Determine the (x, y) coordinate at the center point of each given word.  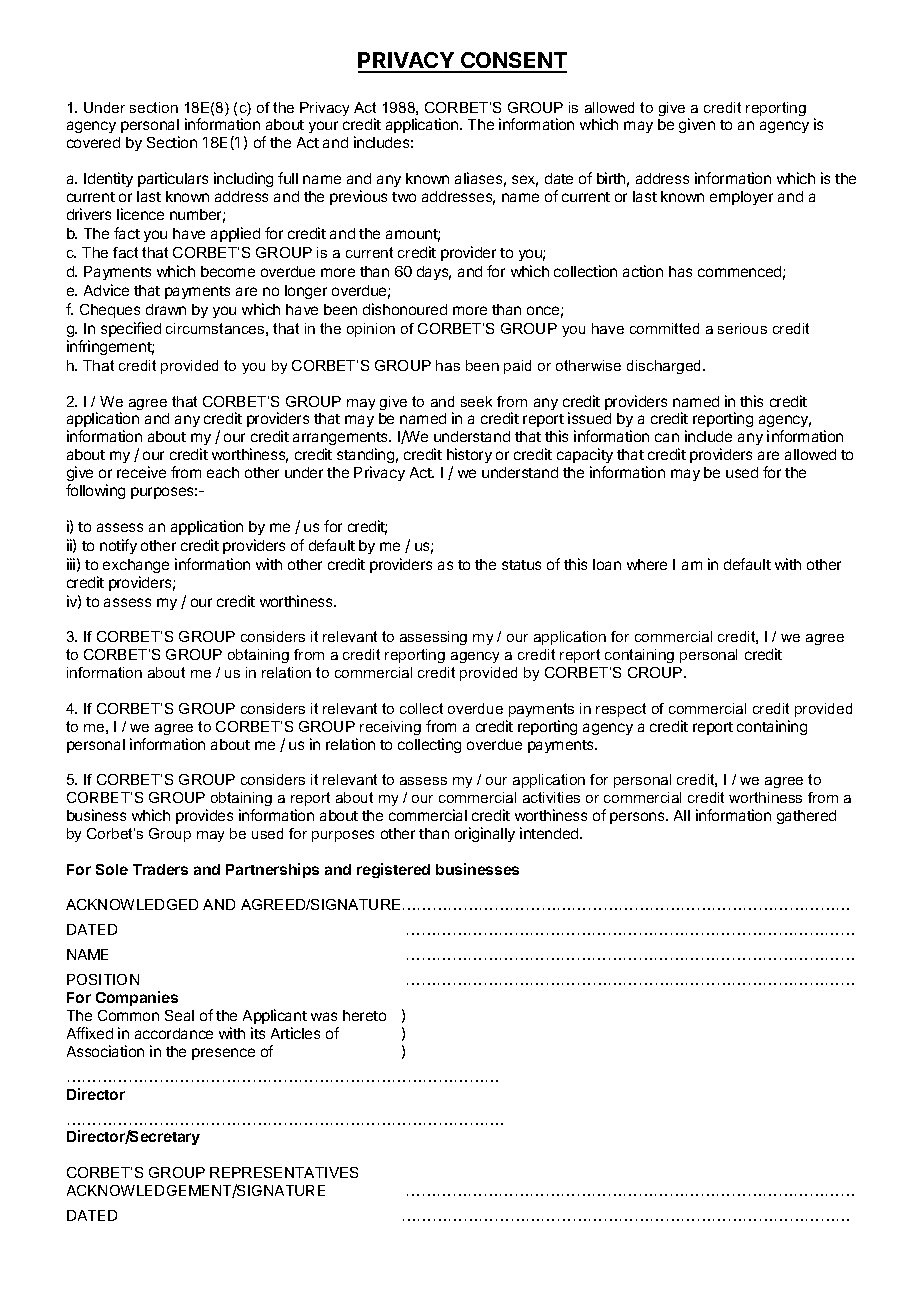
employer (741, 198)
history (469, 457)
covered (93, 142)
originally (485, 834)
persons (638, 818)
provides (204, 816)
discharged (665, 367)
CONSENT (513, 62)
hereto (364, 1015)
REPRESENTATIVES (284, 1172)
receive (141, 472)
